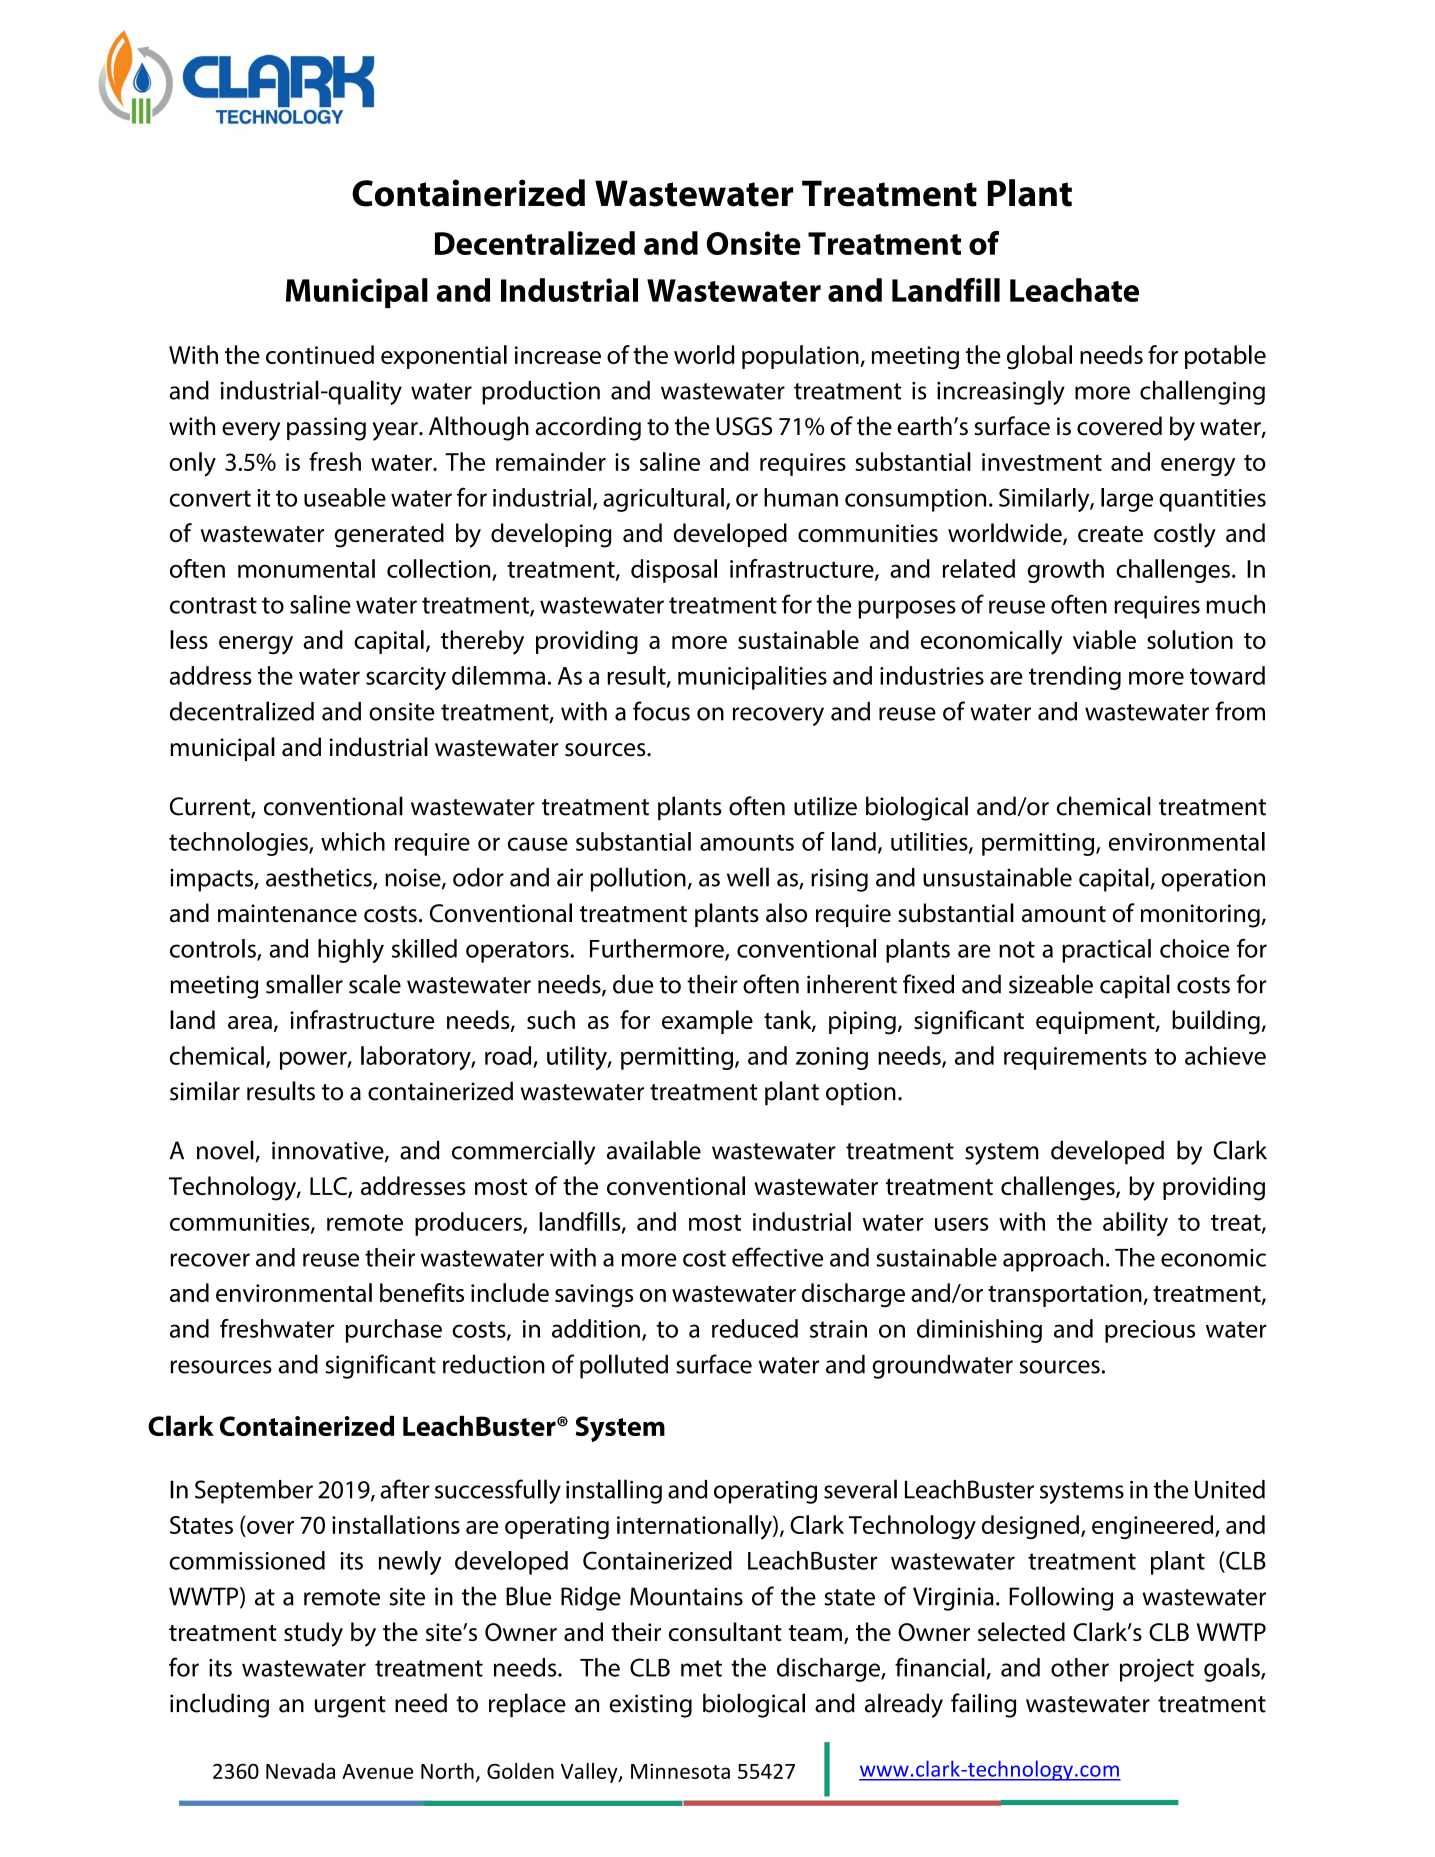 Image resolution: width=1435 pixels, height=1857 pixels. I want to click on area, so click(250, 1022).
